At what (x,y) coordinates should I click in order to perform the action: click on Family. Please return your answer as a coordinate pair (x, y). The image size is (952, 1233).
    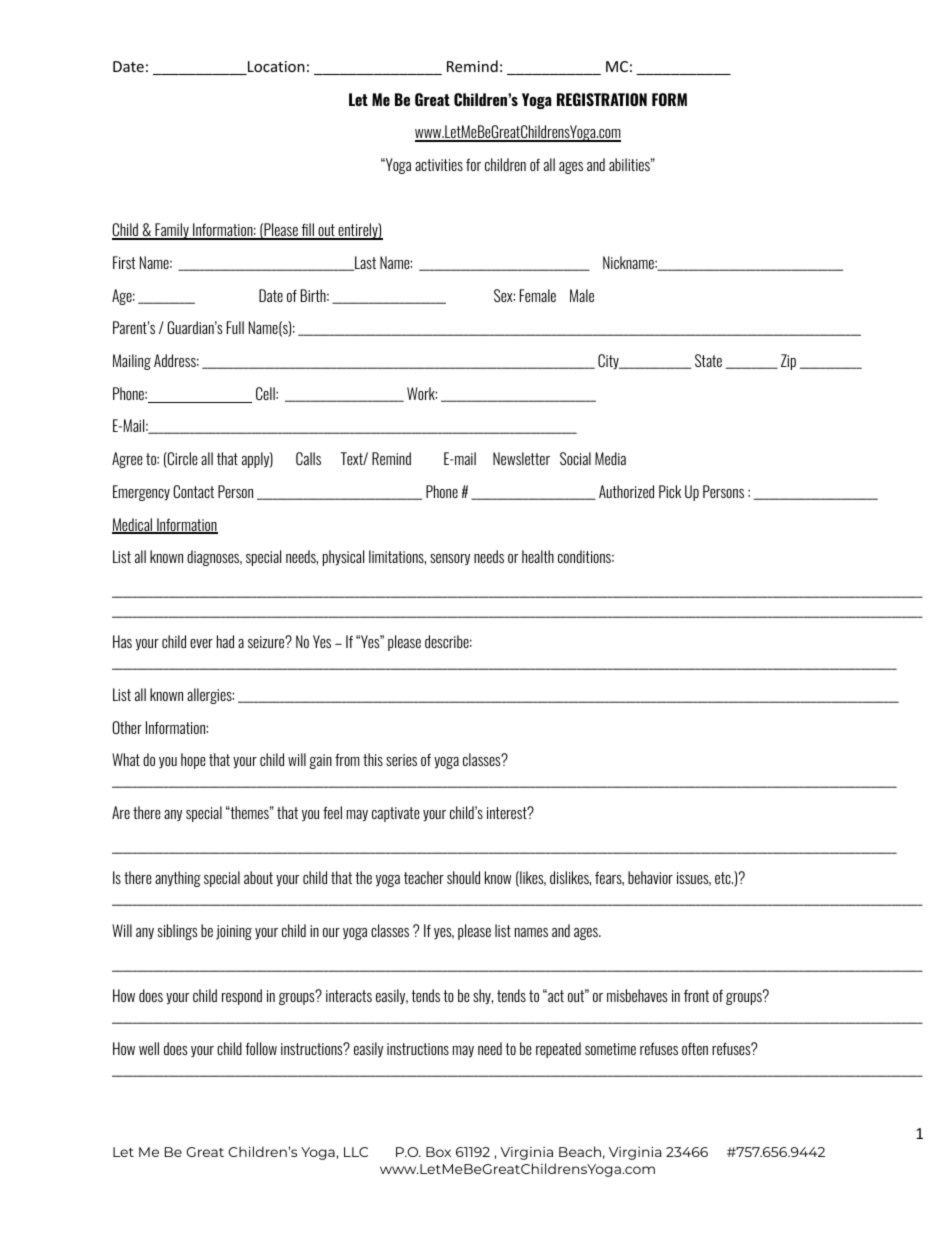
    Looking at the image, I should click on (172, 231).
